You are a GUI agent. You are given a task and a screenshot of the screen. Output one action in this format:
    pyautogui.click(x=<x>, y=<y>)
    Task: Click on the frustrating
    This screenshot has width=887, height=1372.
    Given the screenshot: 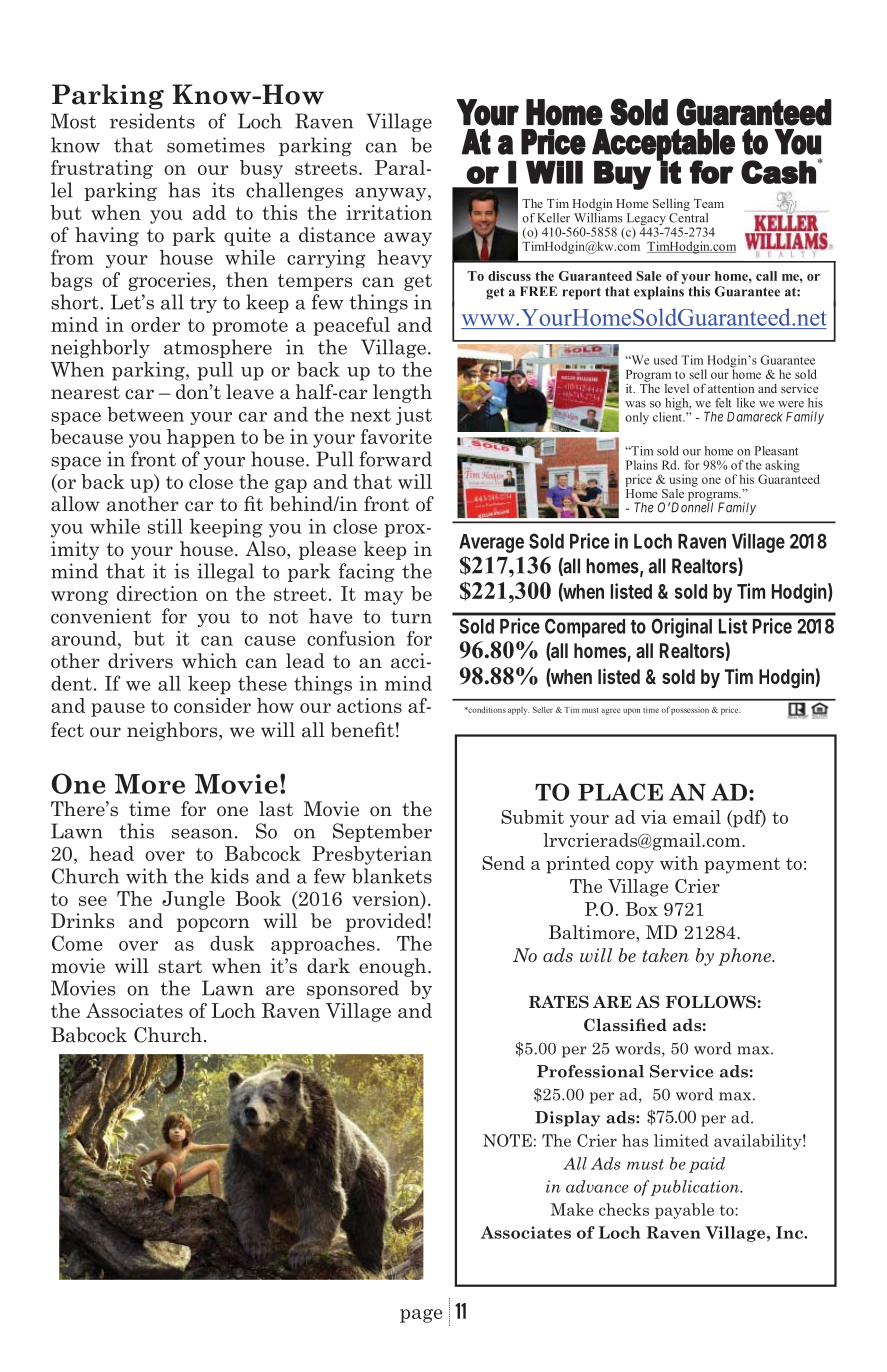 What is the action you would take?
    pyautogui.click(x=102, y=169)
